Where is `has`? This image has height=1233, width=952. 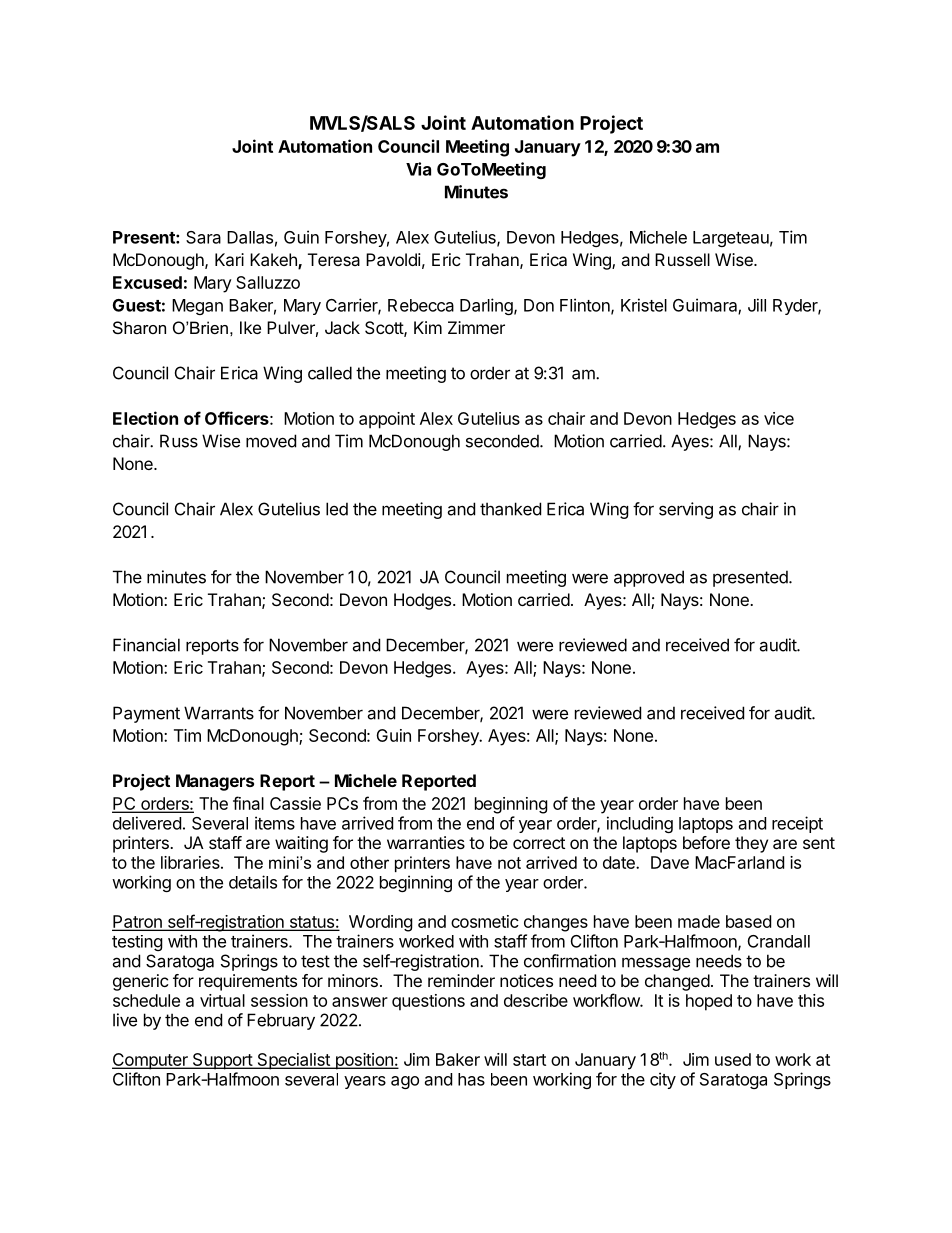
has is located at coordinates (471, 1079).
